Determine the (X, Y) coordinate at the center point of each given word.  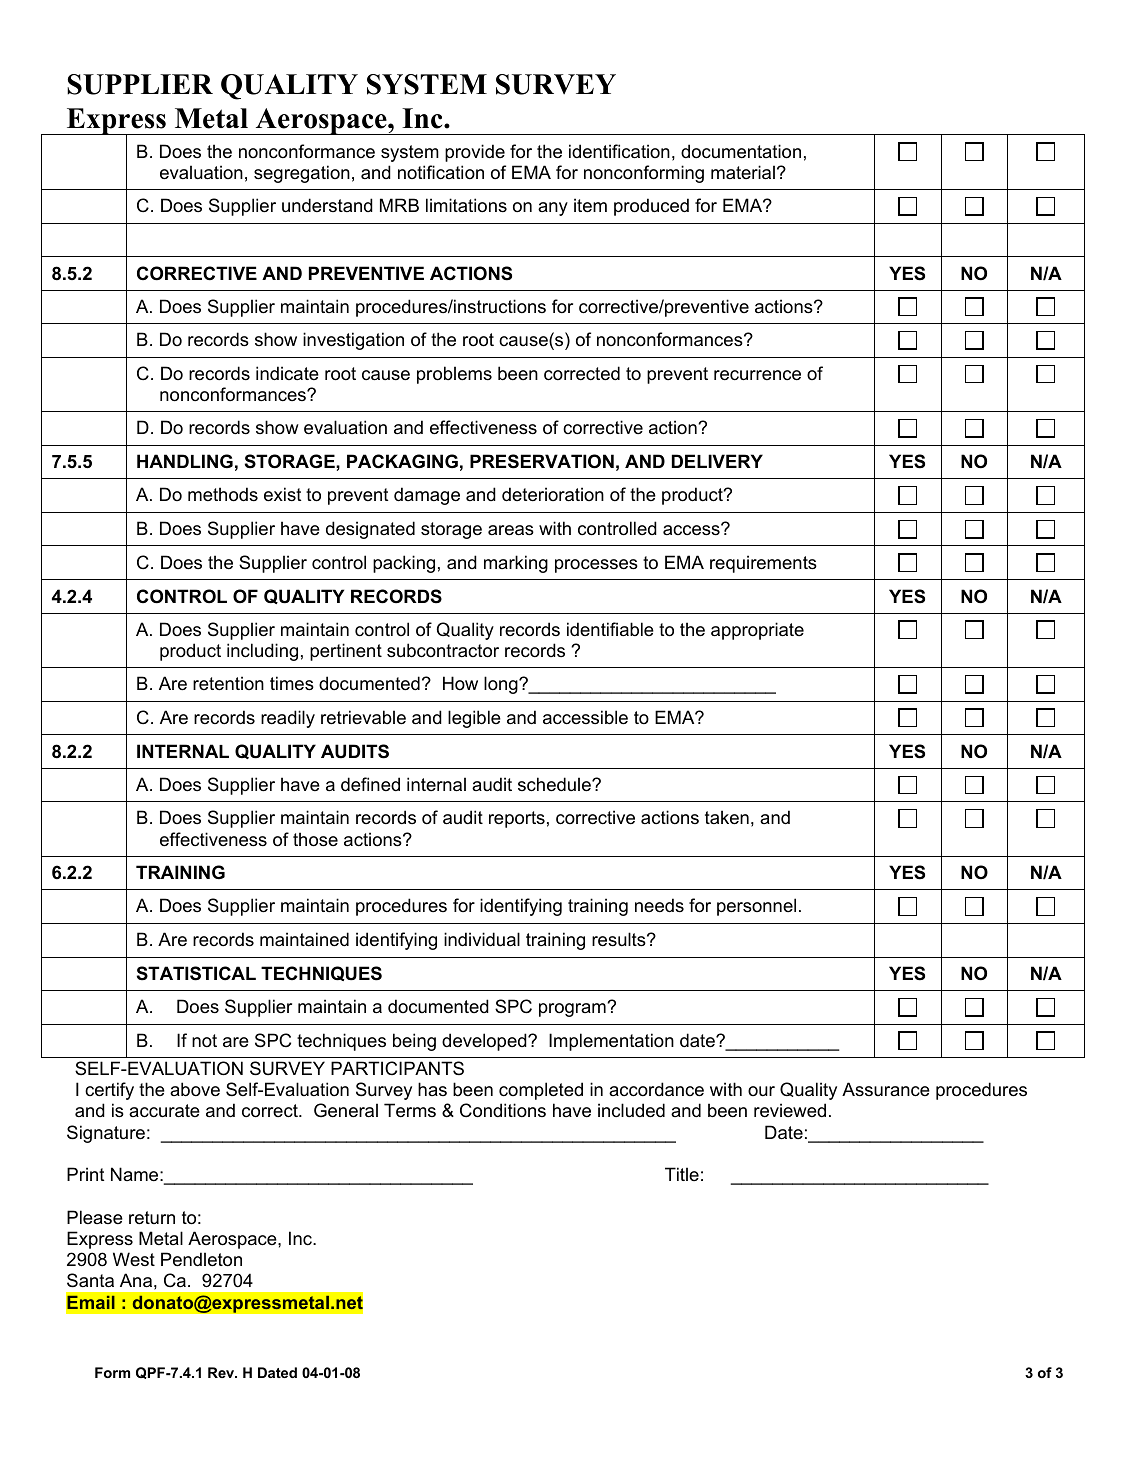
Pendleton (201, 1259)
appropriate (757, 631)
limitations (466, 205)
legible (474, 719)
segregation (302, 174)
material (743, 172)
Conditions (503, 1110)
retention (228, 683)
